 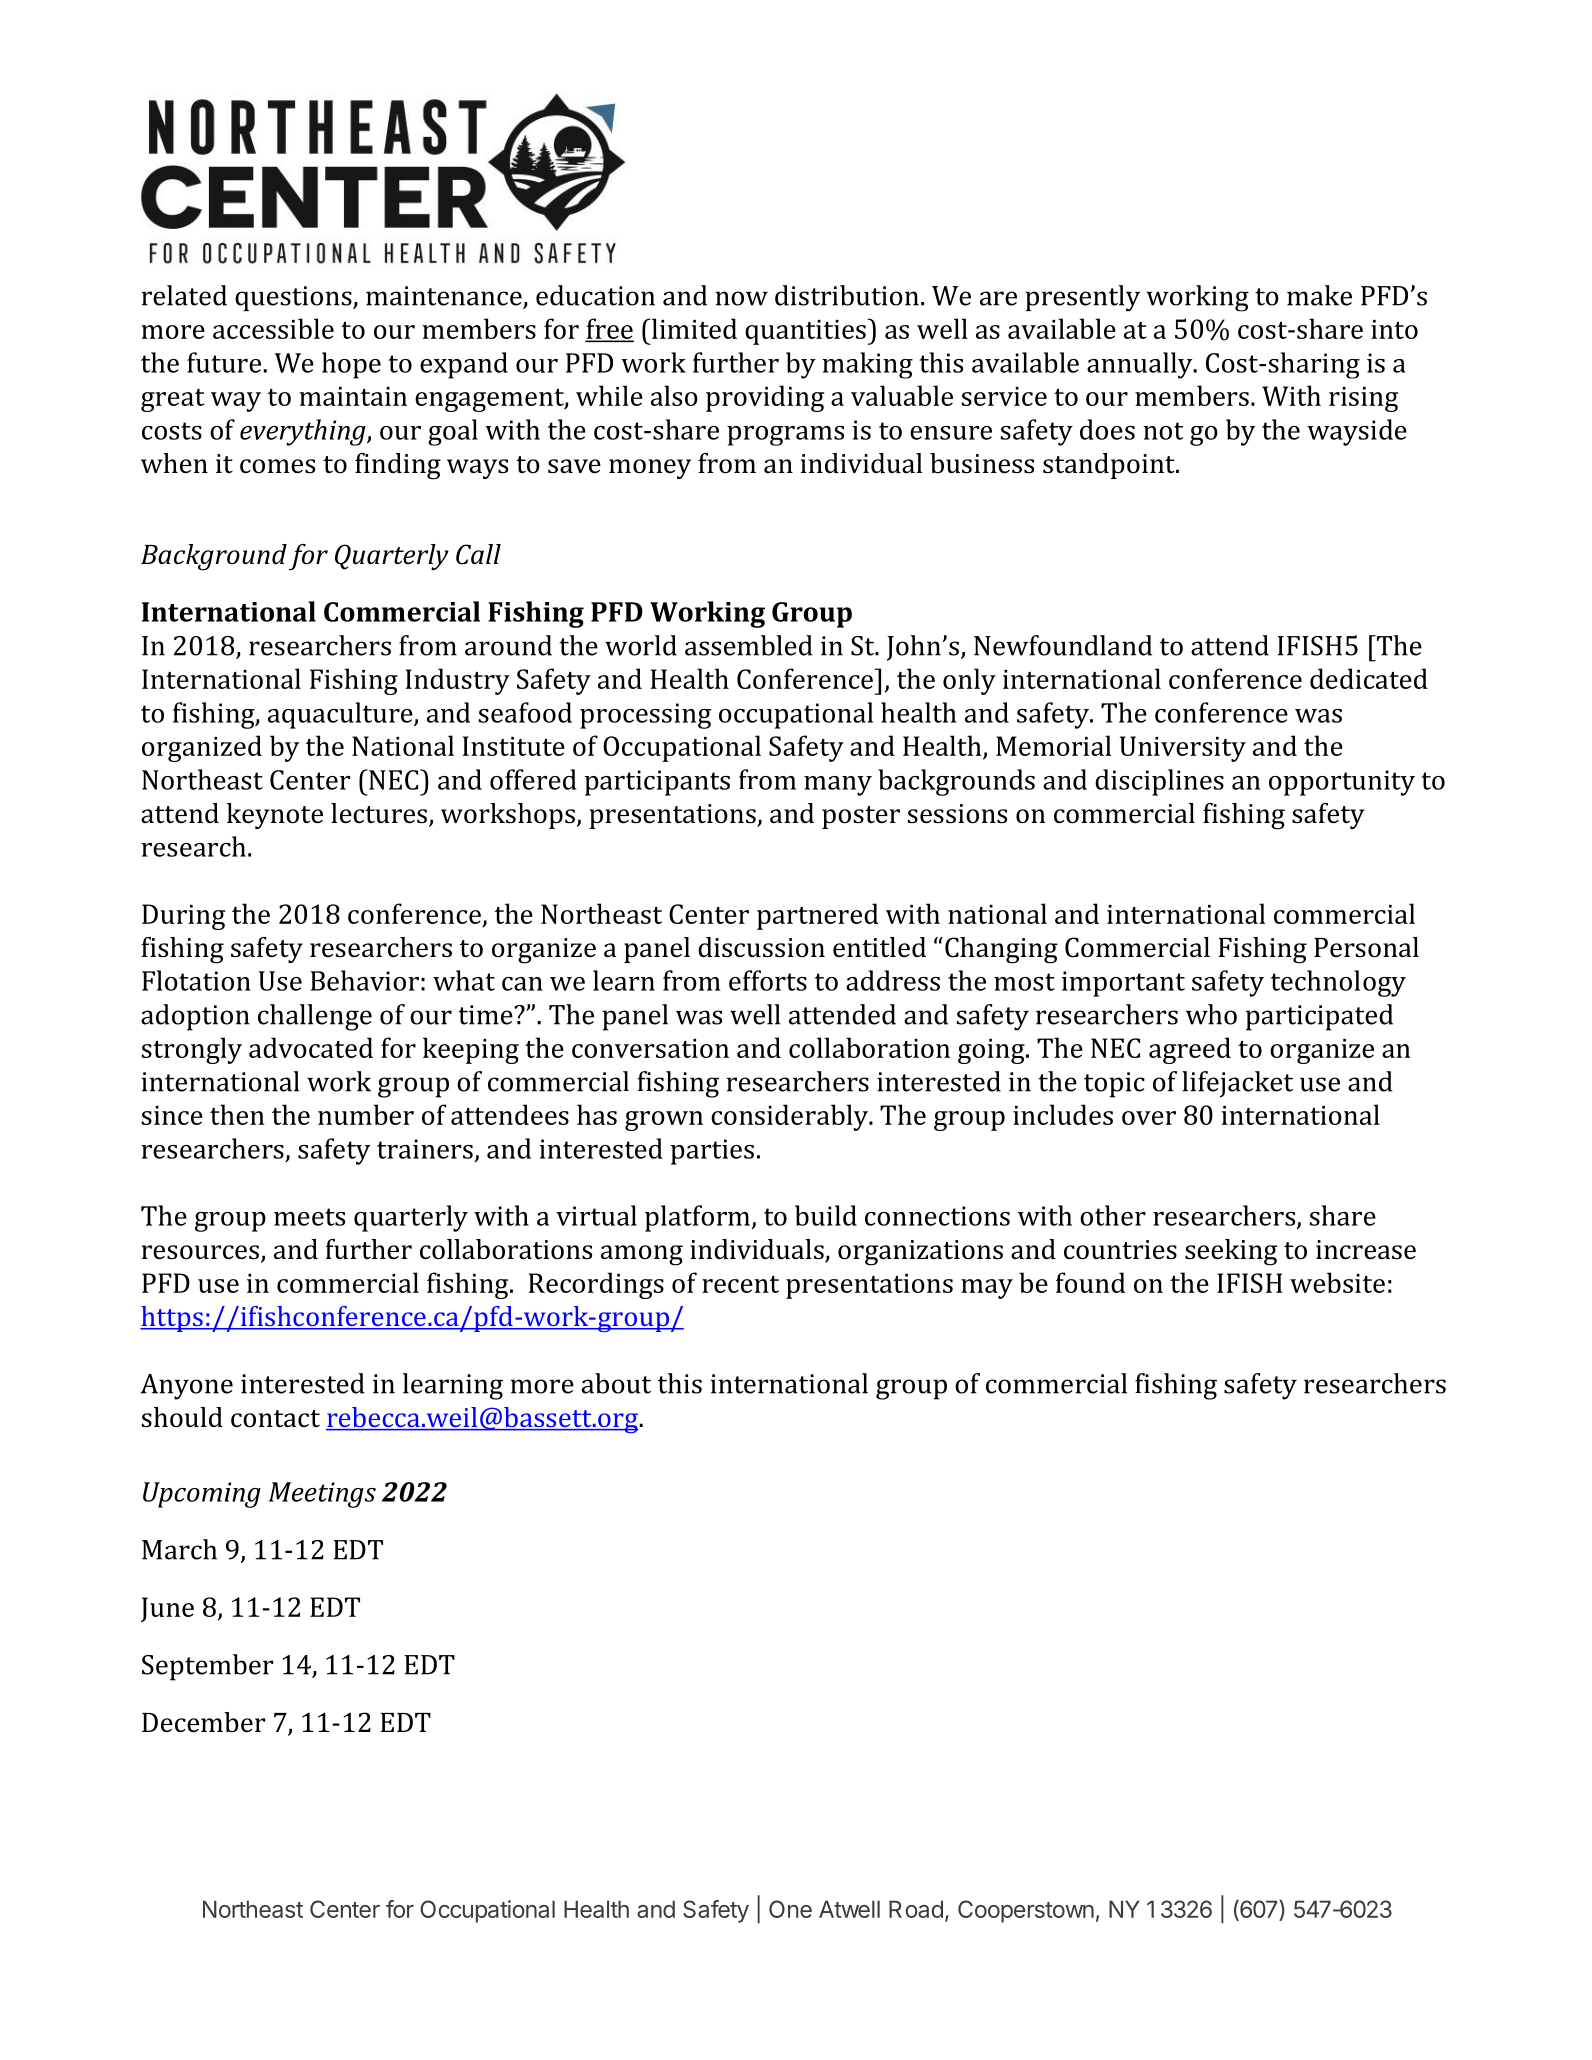 What do you see at coordinates (341, 715) in the image?
I see `aquaculture` at bounding box center [341, 715].
